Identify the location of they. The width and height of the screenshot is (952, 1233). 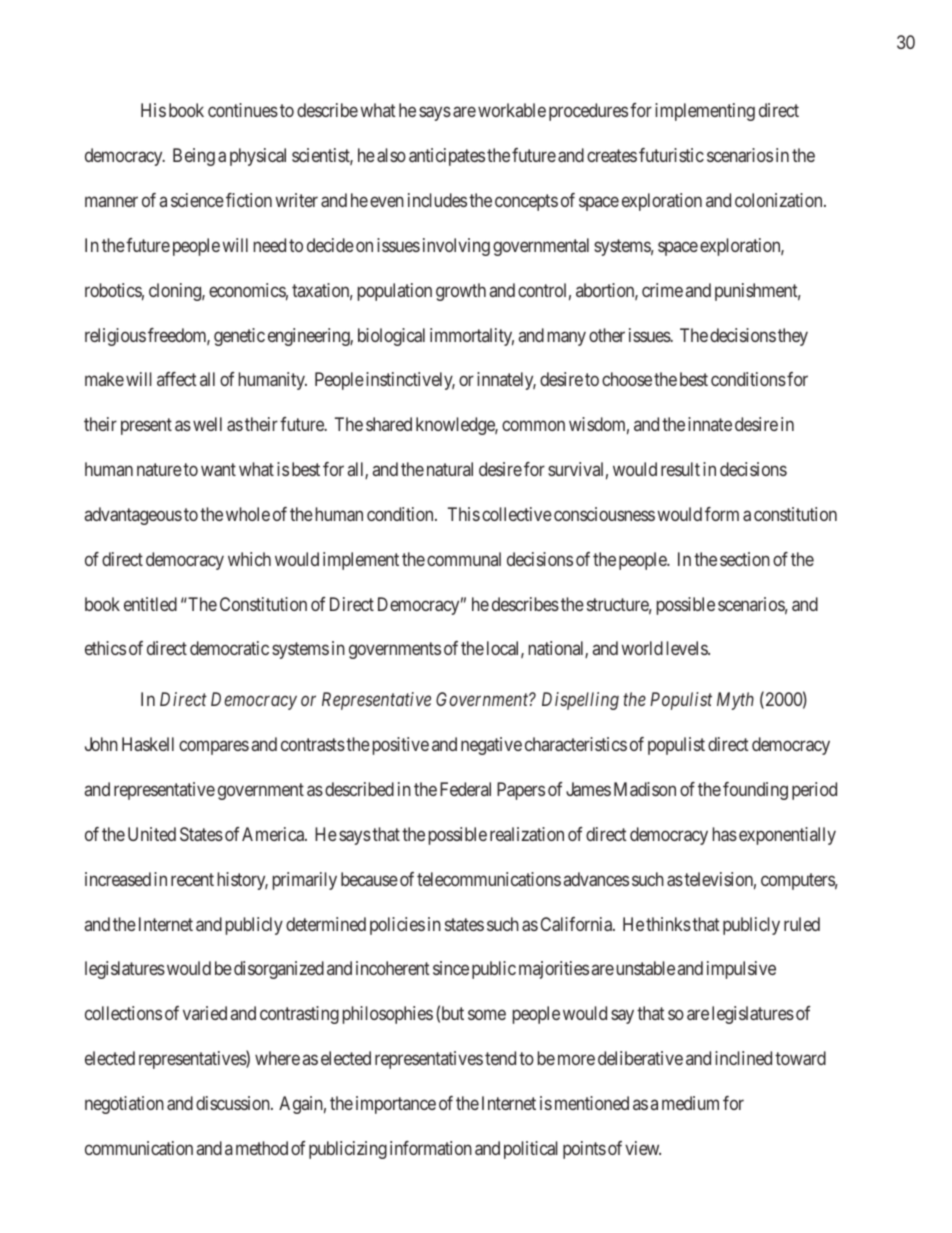
(793, 337).
